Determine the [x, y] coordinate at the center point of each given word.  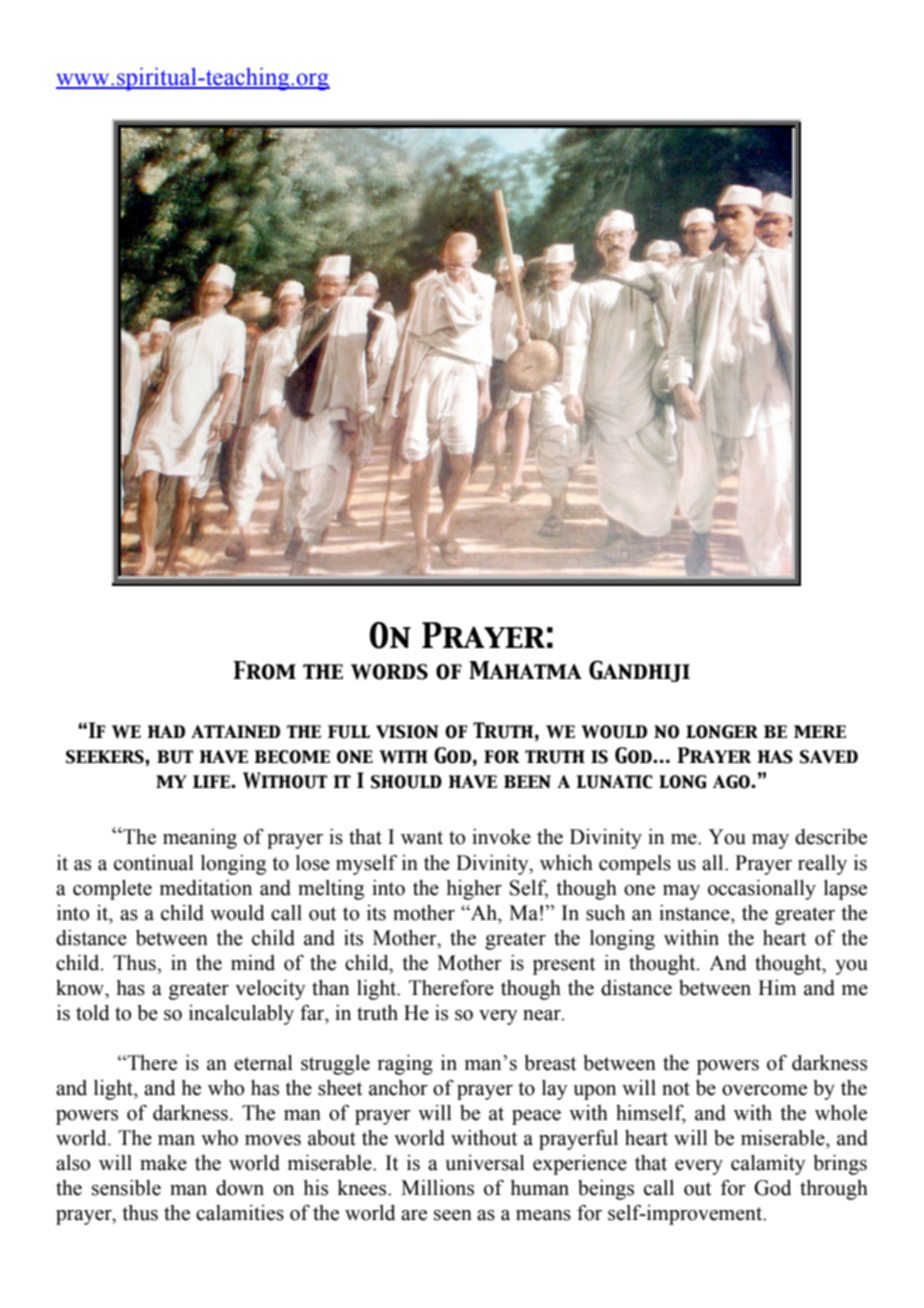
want [422, 838]
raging [405, 1065]
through [834, 1190]
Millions [437, 1188]
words [389, 672]
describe [831, 837]
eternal [263, 1063]
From [264, 670]
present [564, 966]
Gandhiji [639, 671]
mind [253, 963]
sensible [126, 1188]
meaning [200, 839]
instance [695, 913]
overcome [764, 1090]
